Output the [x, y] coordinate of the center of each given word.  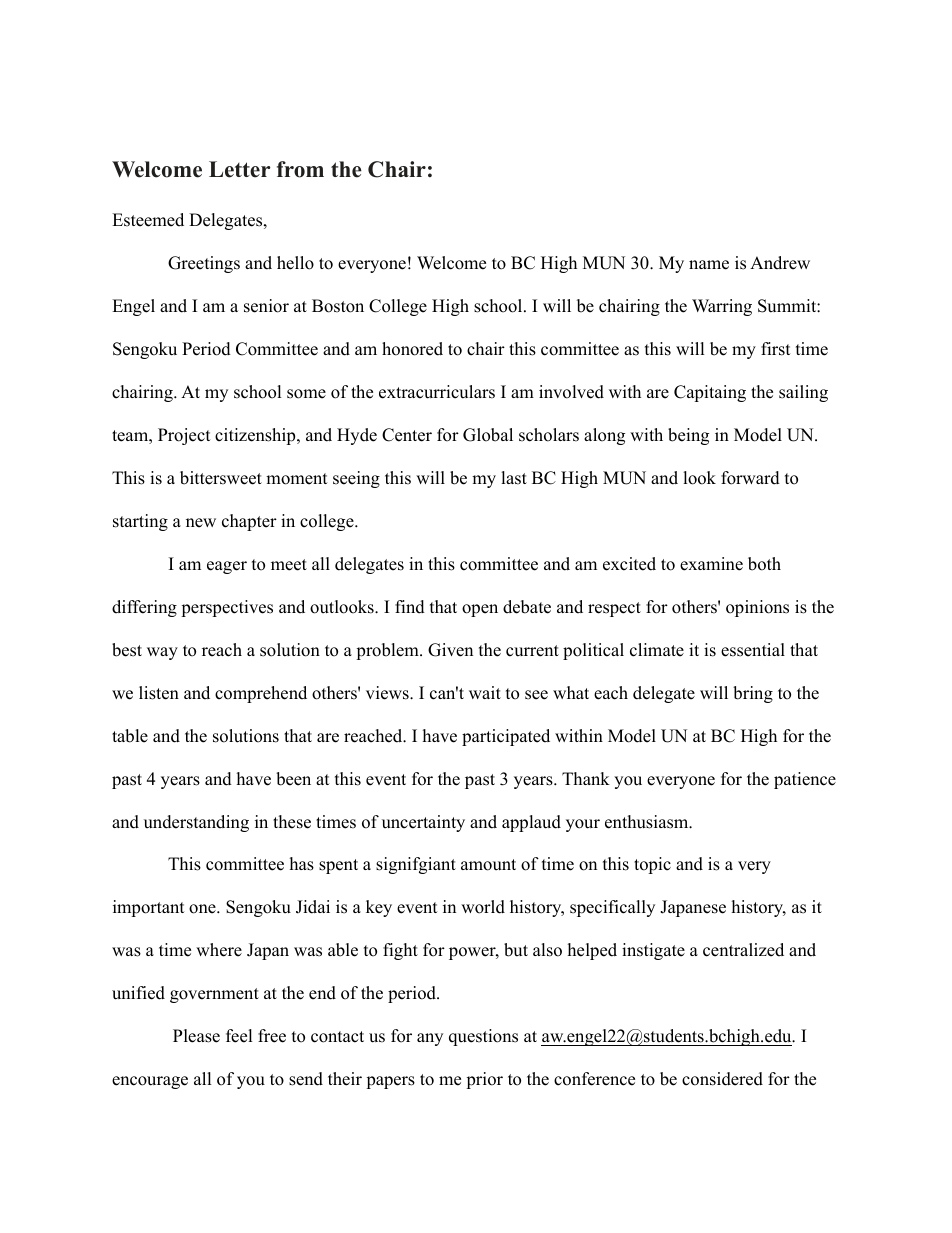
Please [196, 1036]
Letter [239, 169]
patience [805, 780]
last [514, 478]
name [709, 265]
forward [750, 478]
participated [506, 737]
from [300, 169]
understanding [196, 823]
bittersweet [221, 478]
